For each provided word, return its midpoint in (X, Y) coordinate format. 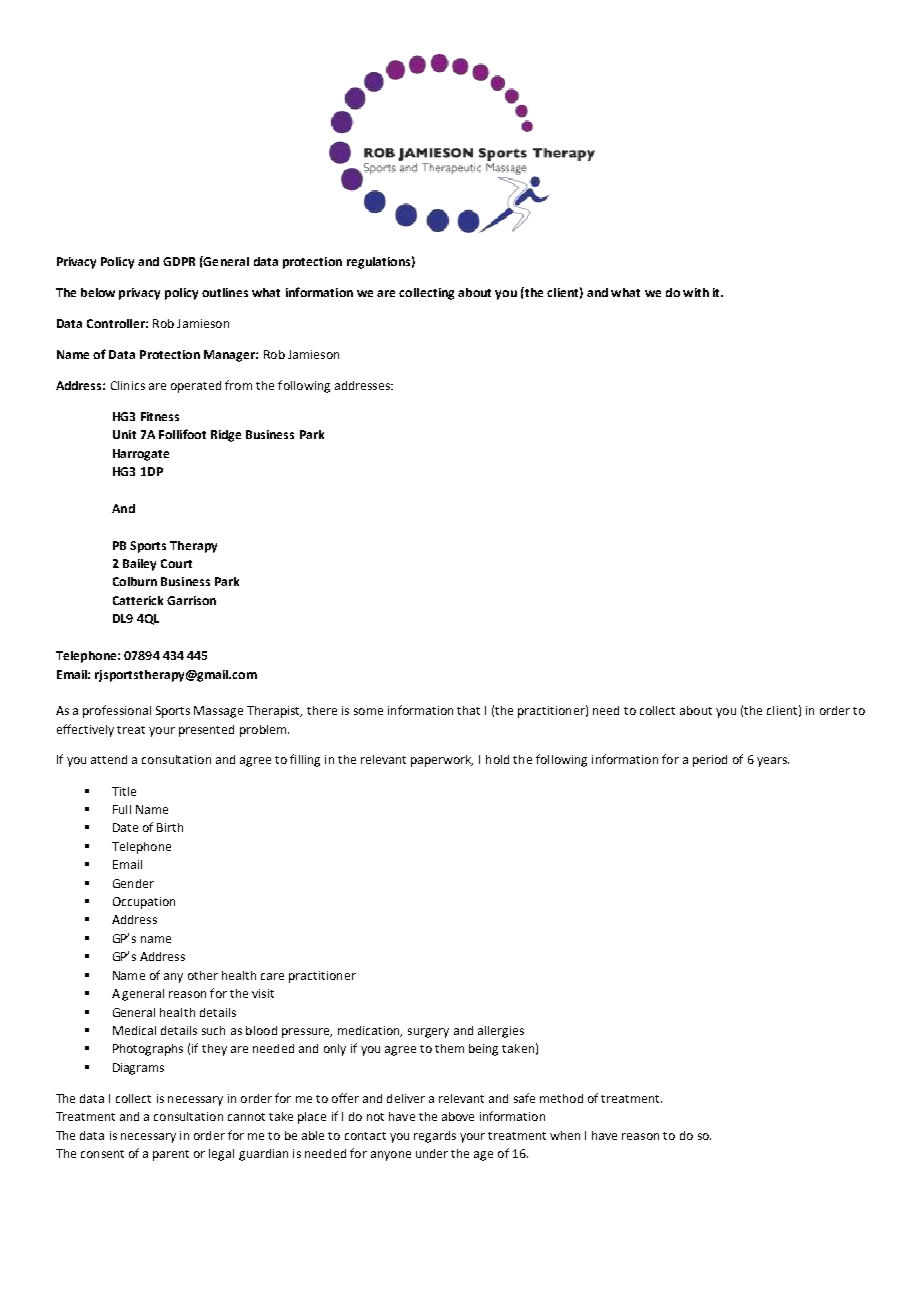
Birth (170, 827)
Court (176, 563)
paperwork (442, 761)
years (773, 762)
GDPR (179, 261)
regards (435, 1137)
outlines (225, 292)
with (696, 292)
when (565, 1135)
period (710, 761)
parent (171, 1155)
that (468, 710)
